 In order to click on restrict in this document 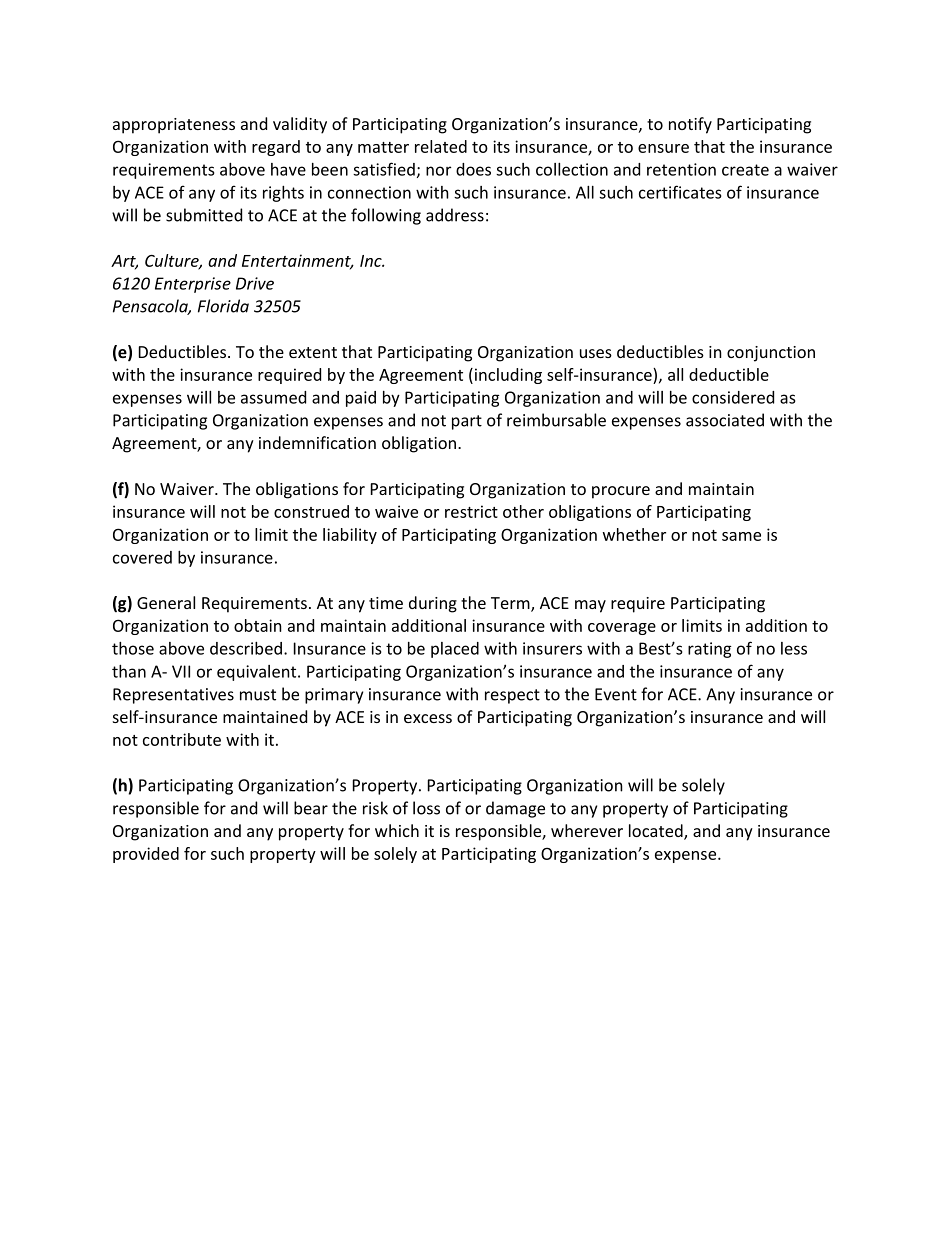, I will do `click(471, 511)`.
